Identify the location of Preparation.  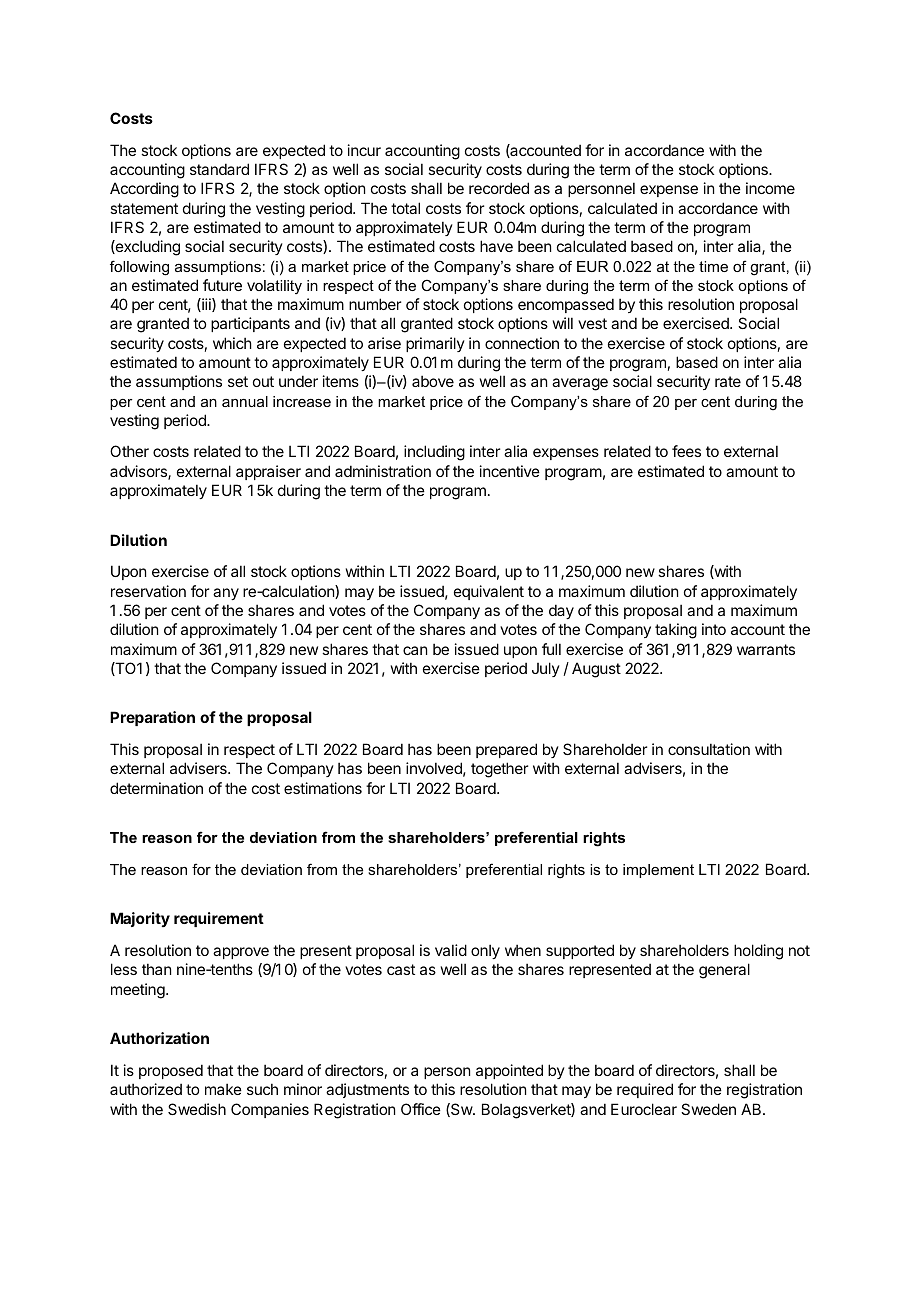
(152, 718).
